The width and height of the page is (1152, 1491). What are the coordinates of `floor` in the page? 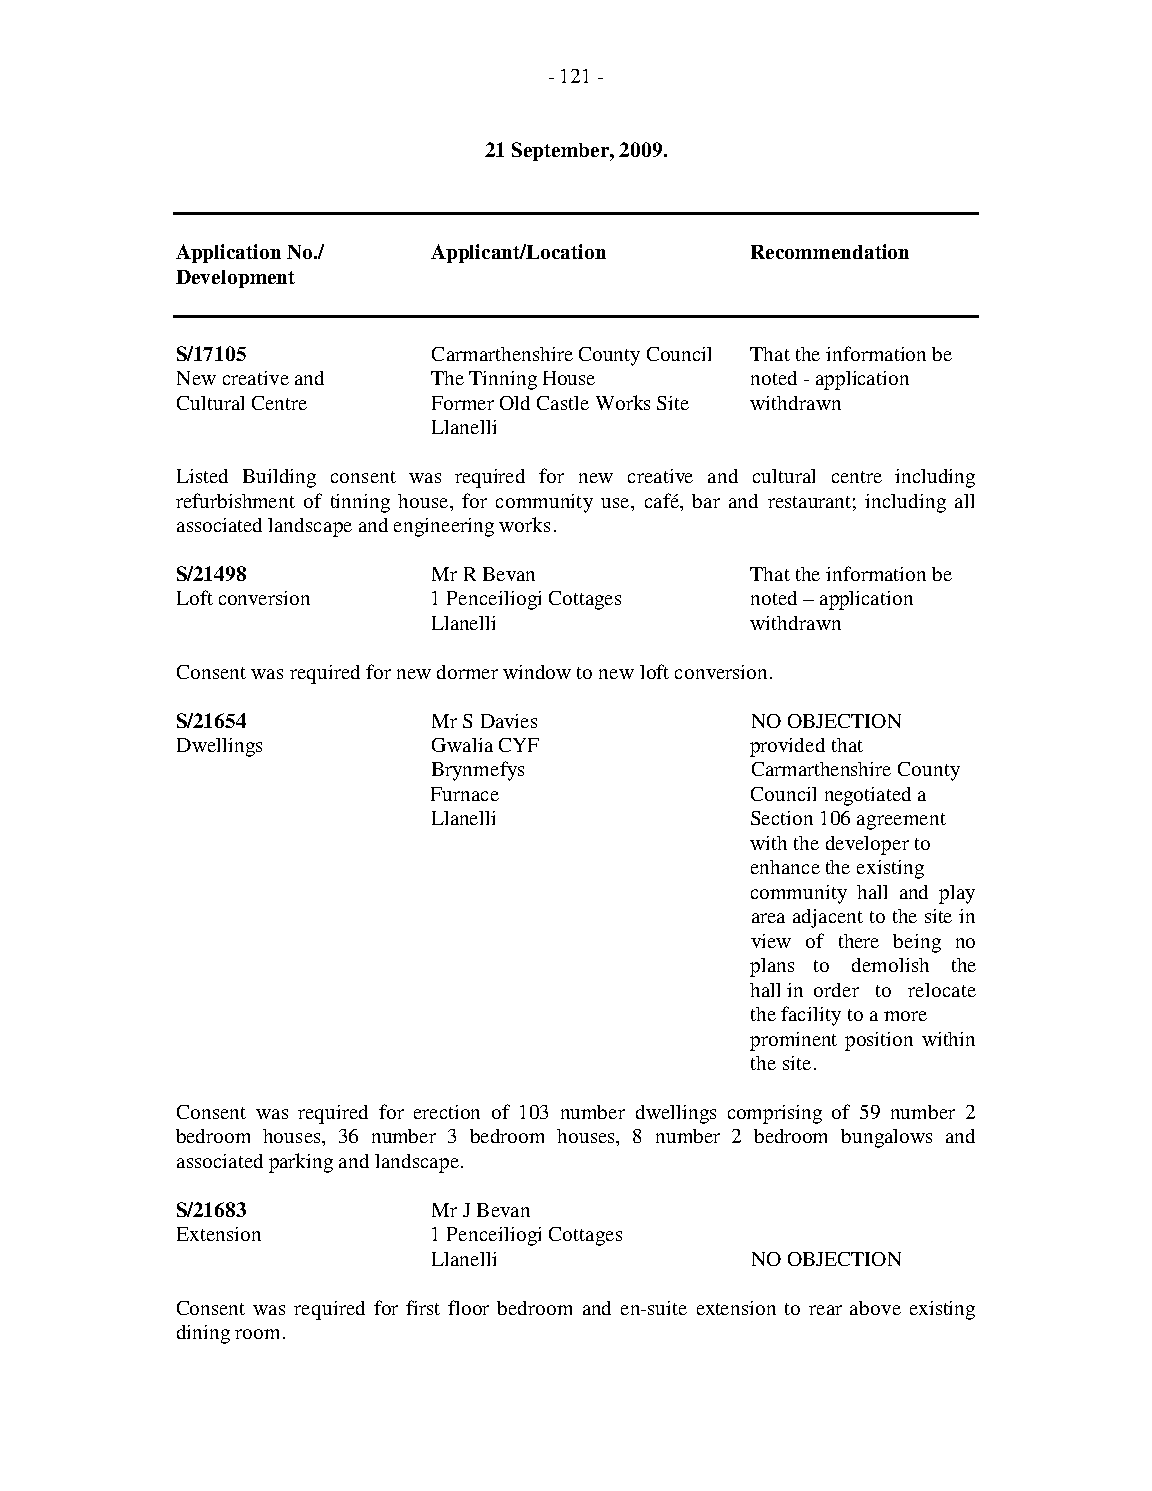 It's located at (468, 1307).
